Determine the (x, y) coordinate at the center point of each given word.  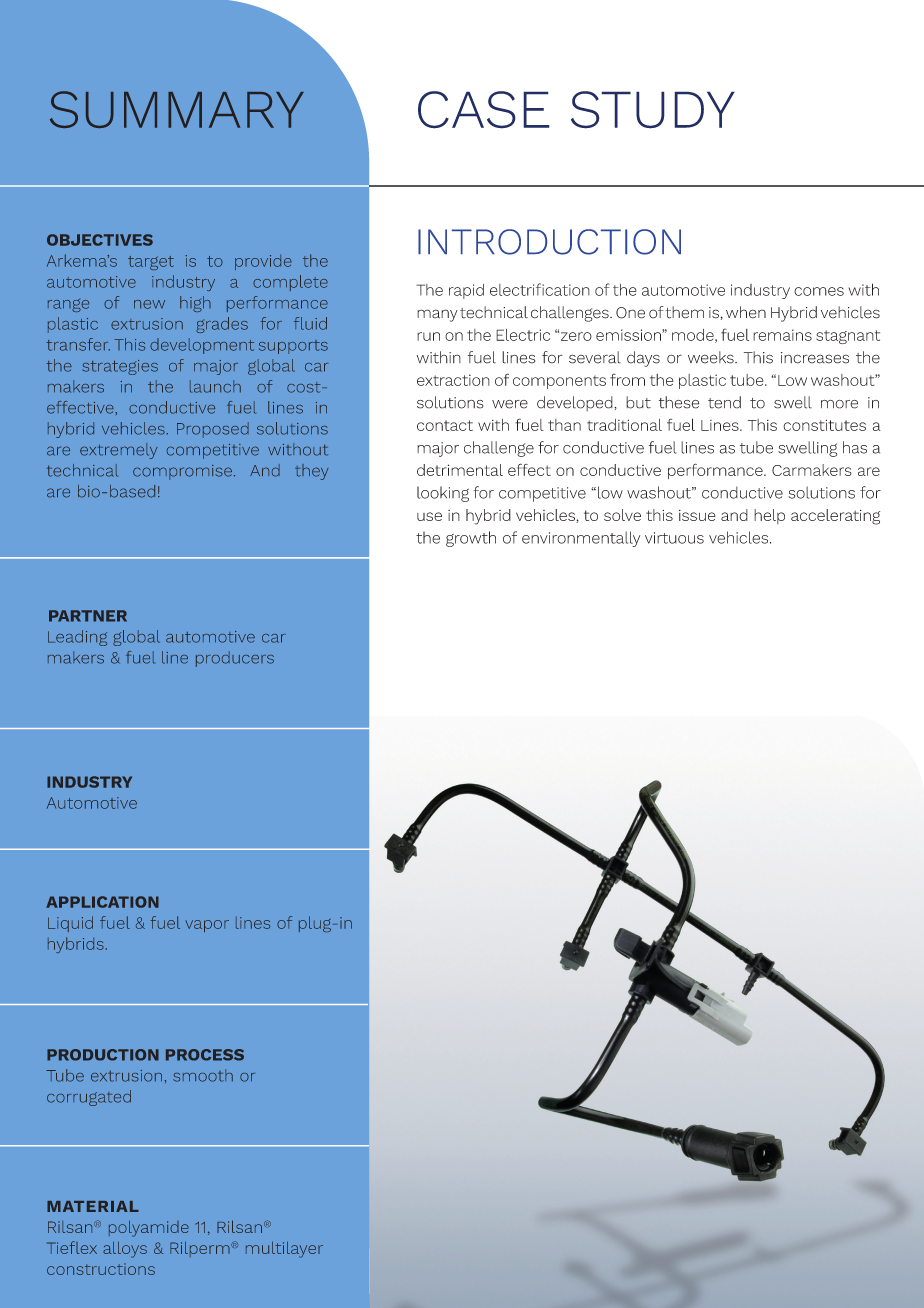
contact (445, 425)
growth (471, 539)
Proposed (213, 430)
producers (235, 659)
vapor (207, 926)
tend (724, 402)
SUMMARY (177, 109)
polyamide (149, 1228)
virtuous (674, 538)
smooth (203, 1075)
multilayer (284, 1249)
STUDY (653, 110)
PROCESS (205, 1055)
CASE (484, 110)
